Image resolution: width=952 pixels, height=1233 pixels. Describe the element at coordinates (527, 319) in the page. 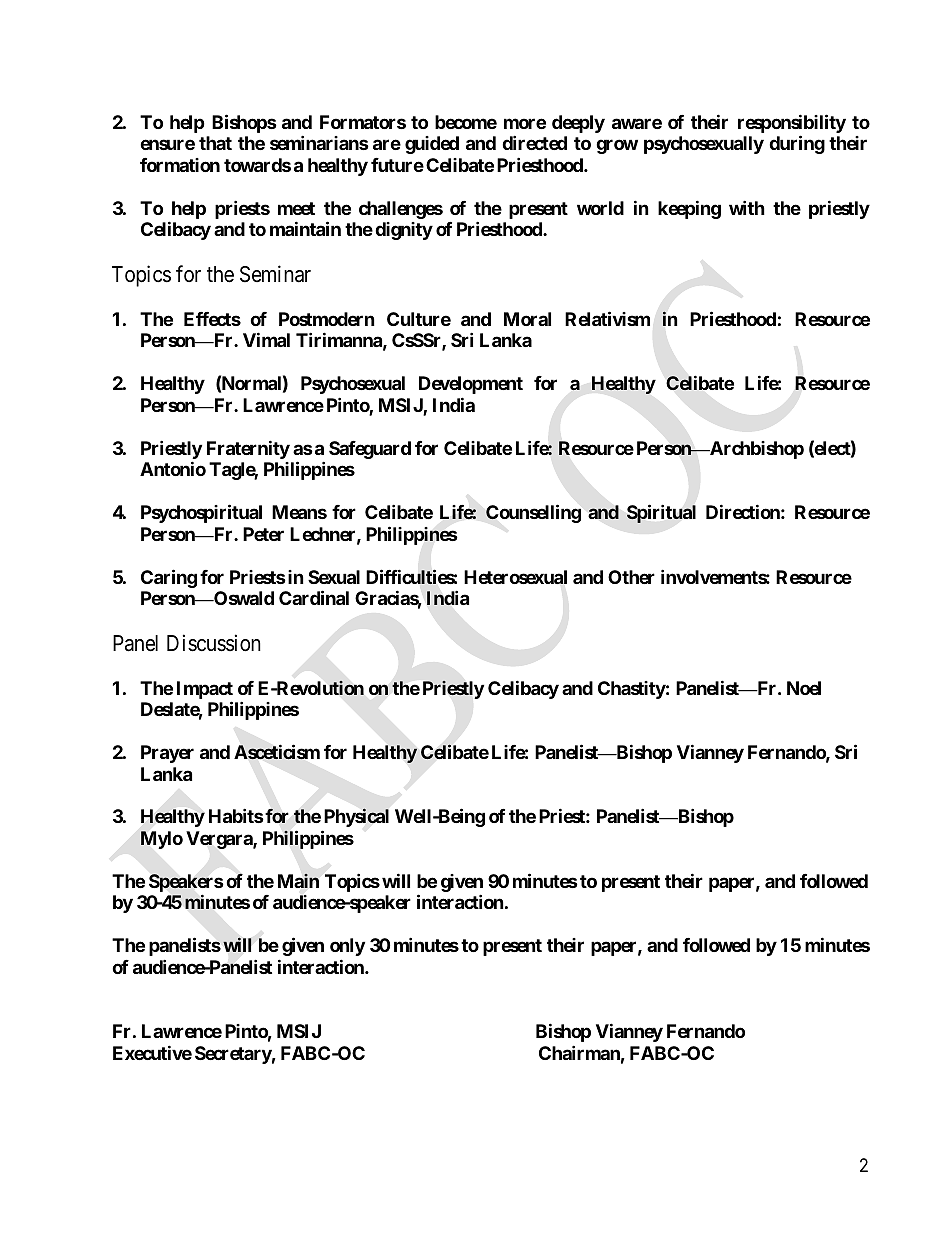

I see `Moral` at that location.
